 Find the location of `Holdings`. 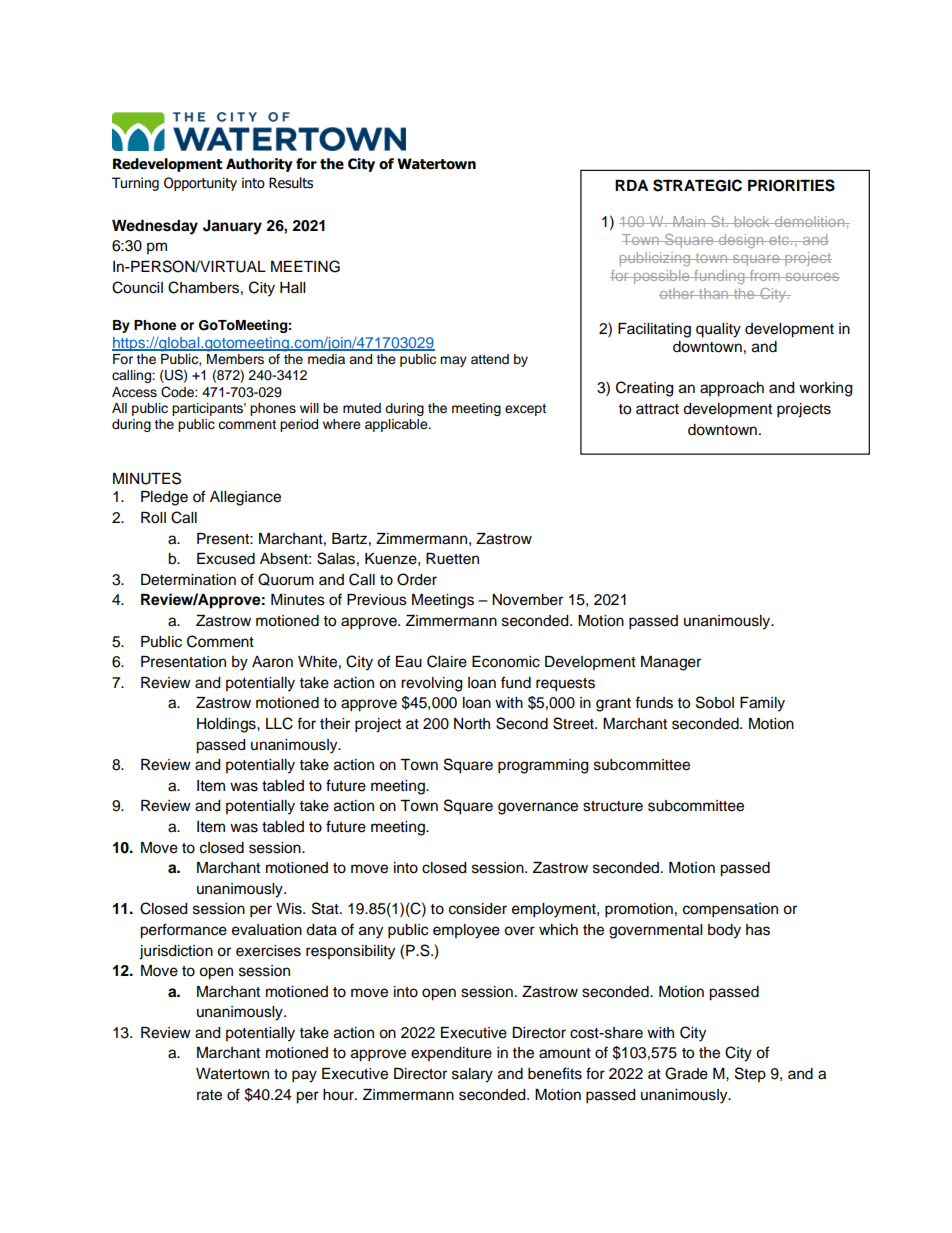

Holdings is located at coordinates (227, 725).
